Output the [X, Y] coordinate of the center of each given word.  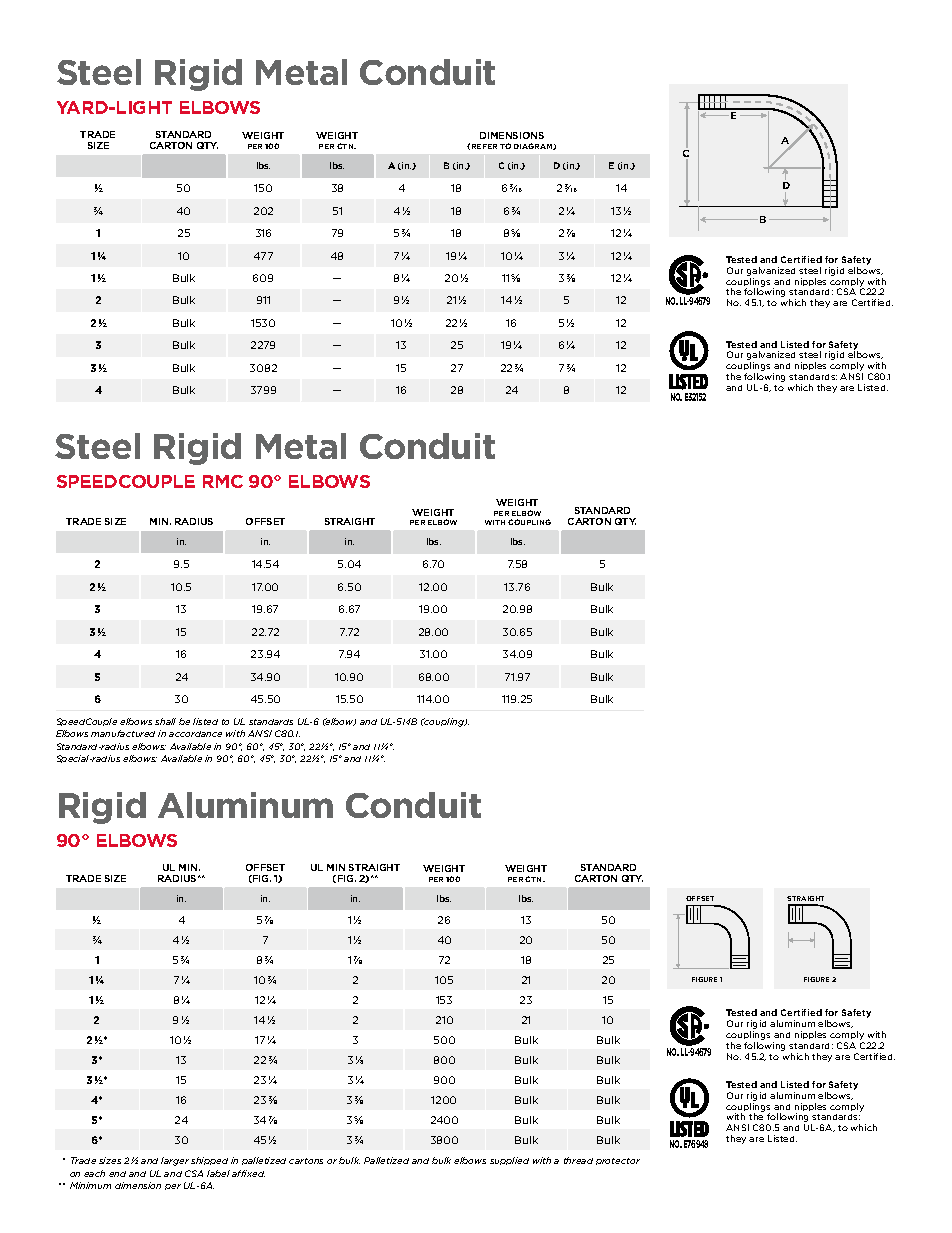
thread [578, 1160]
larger [175, 1161]
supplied [509, 1161]
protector [618, 1161]
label [218, 1173]
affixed [248, 1173]
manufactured [123, 733]
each [94, 1173]
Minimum [90, 1185]
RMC [223, 481]
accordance [195, 734]
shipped [209, 1161]
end [117, 1174]
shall [165, 721]
